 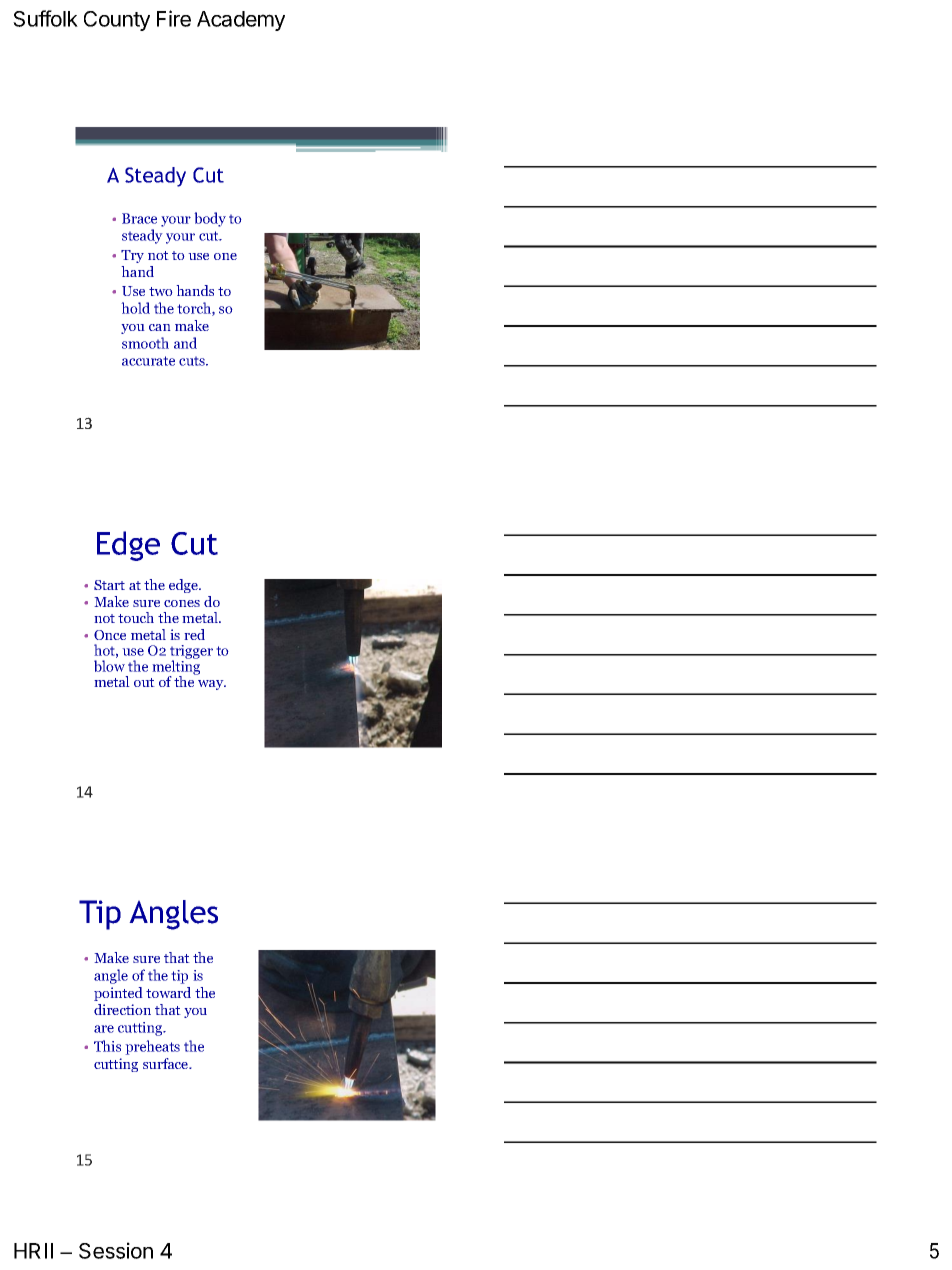 What do you see at coordinates (241, 21) in the screenshot?
I see `Academy` at bounding box center [241, 21].
